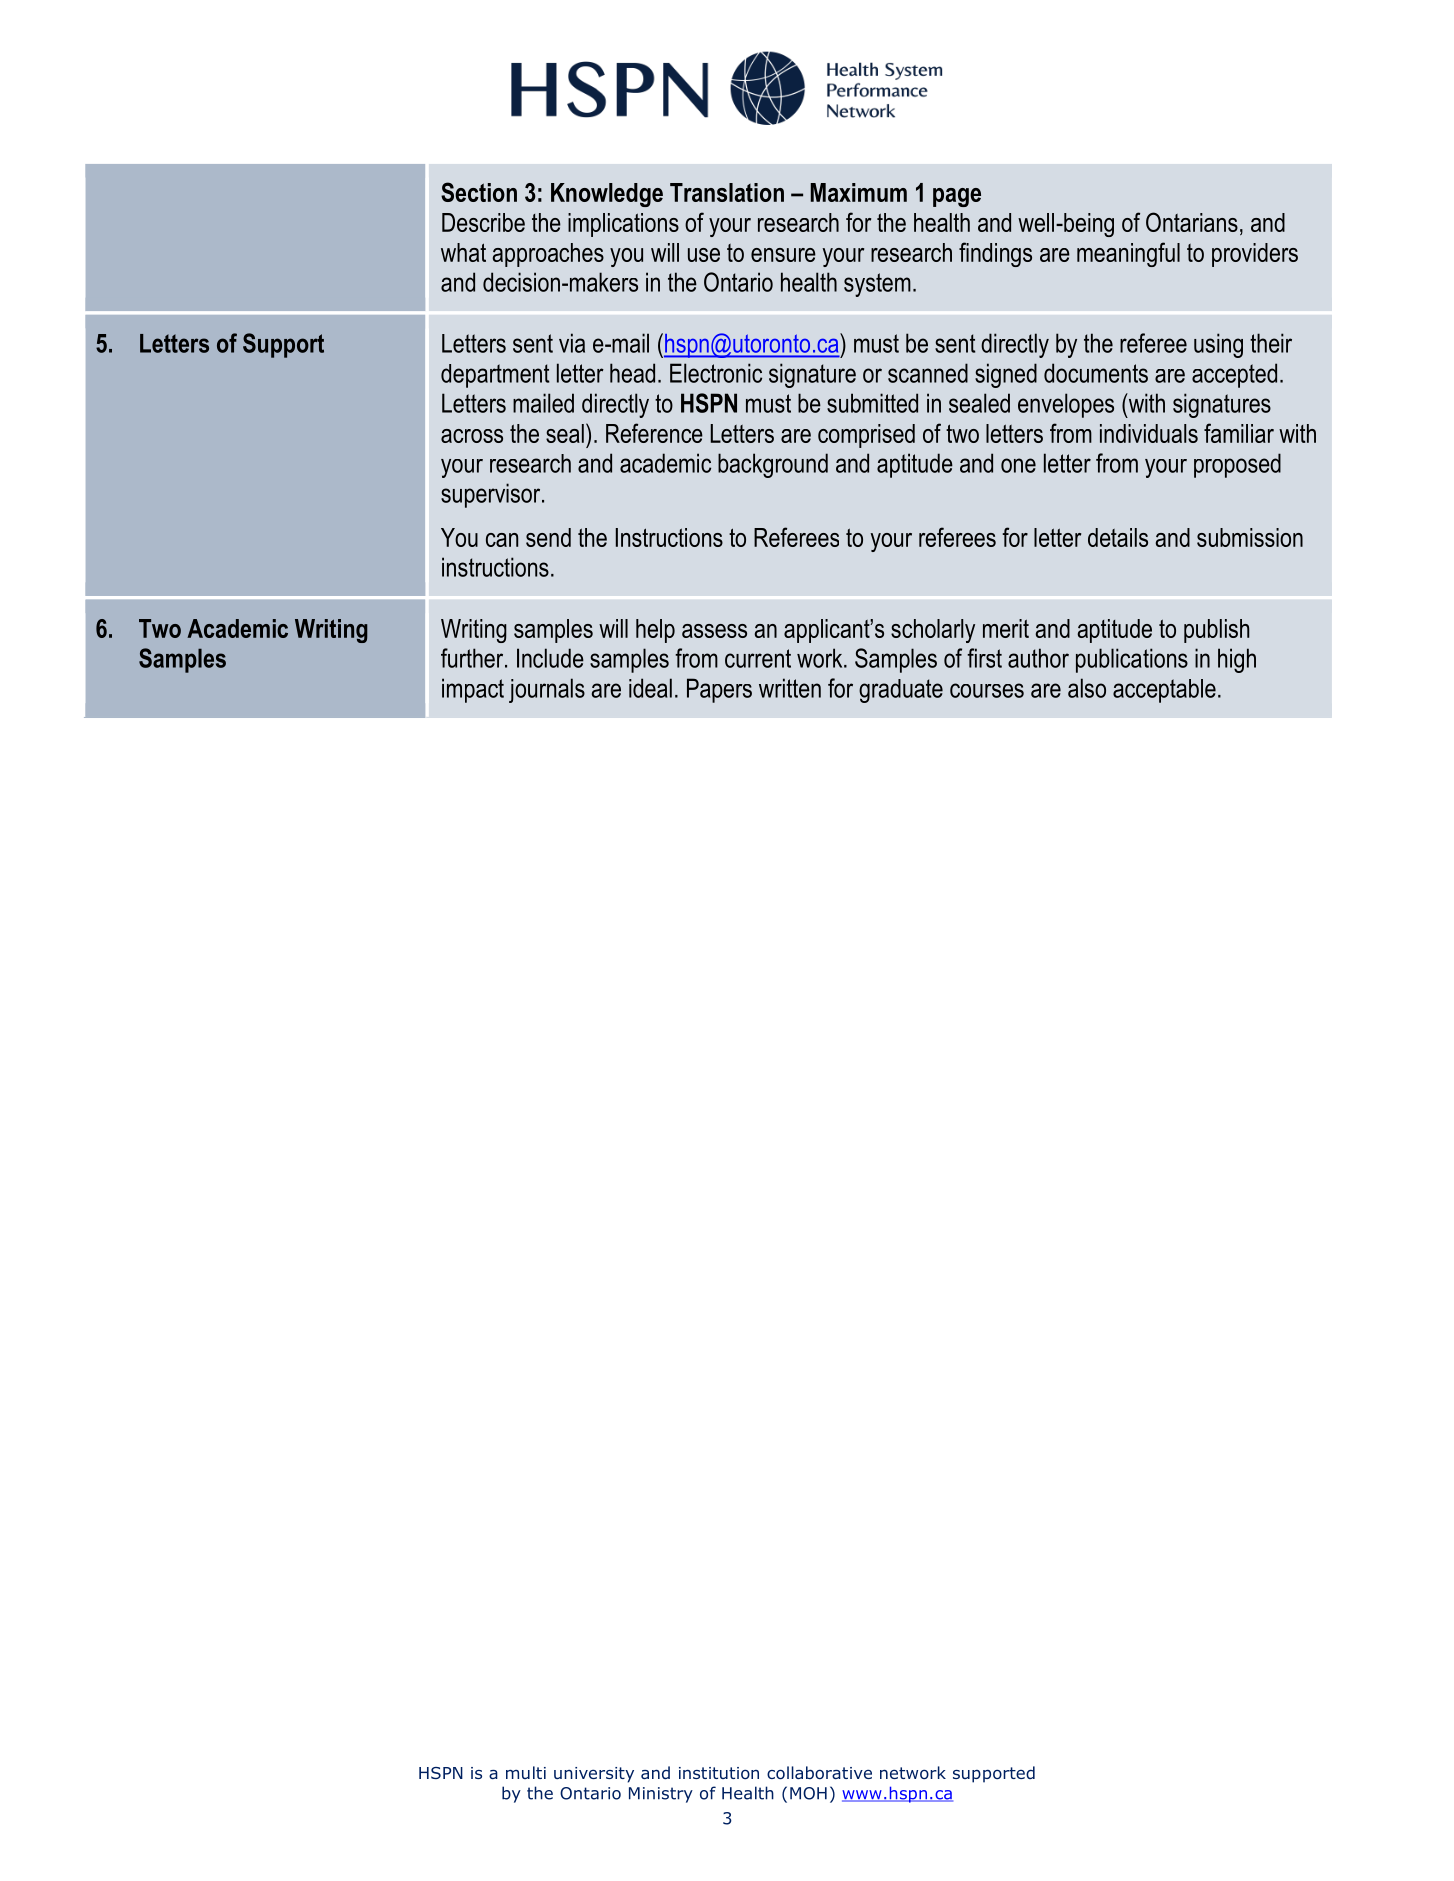  Describe the element at coordinates (526, 1772) in the document. I see `multi` at that location.
